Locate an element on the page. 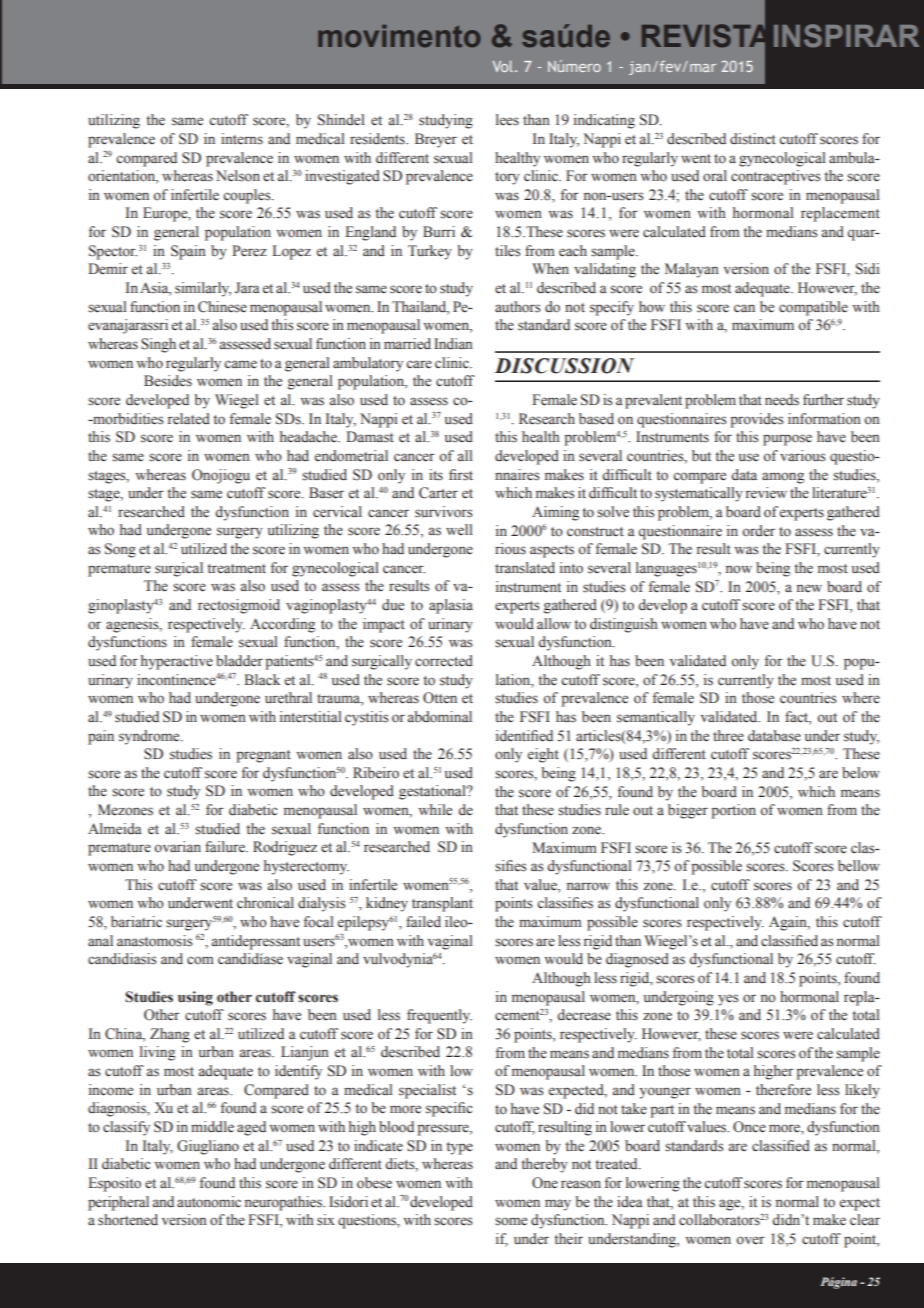 Image resolution: width=924 pixels, height=1308 pixels. distinct is located at coordinates (753, 138).
